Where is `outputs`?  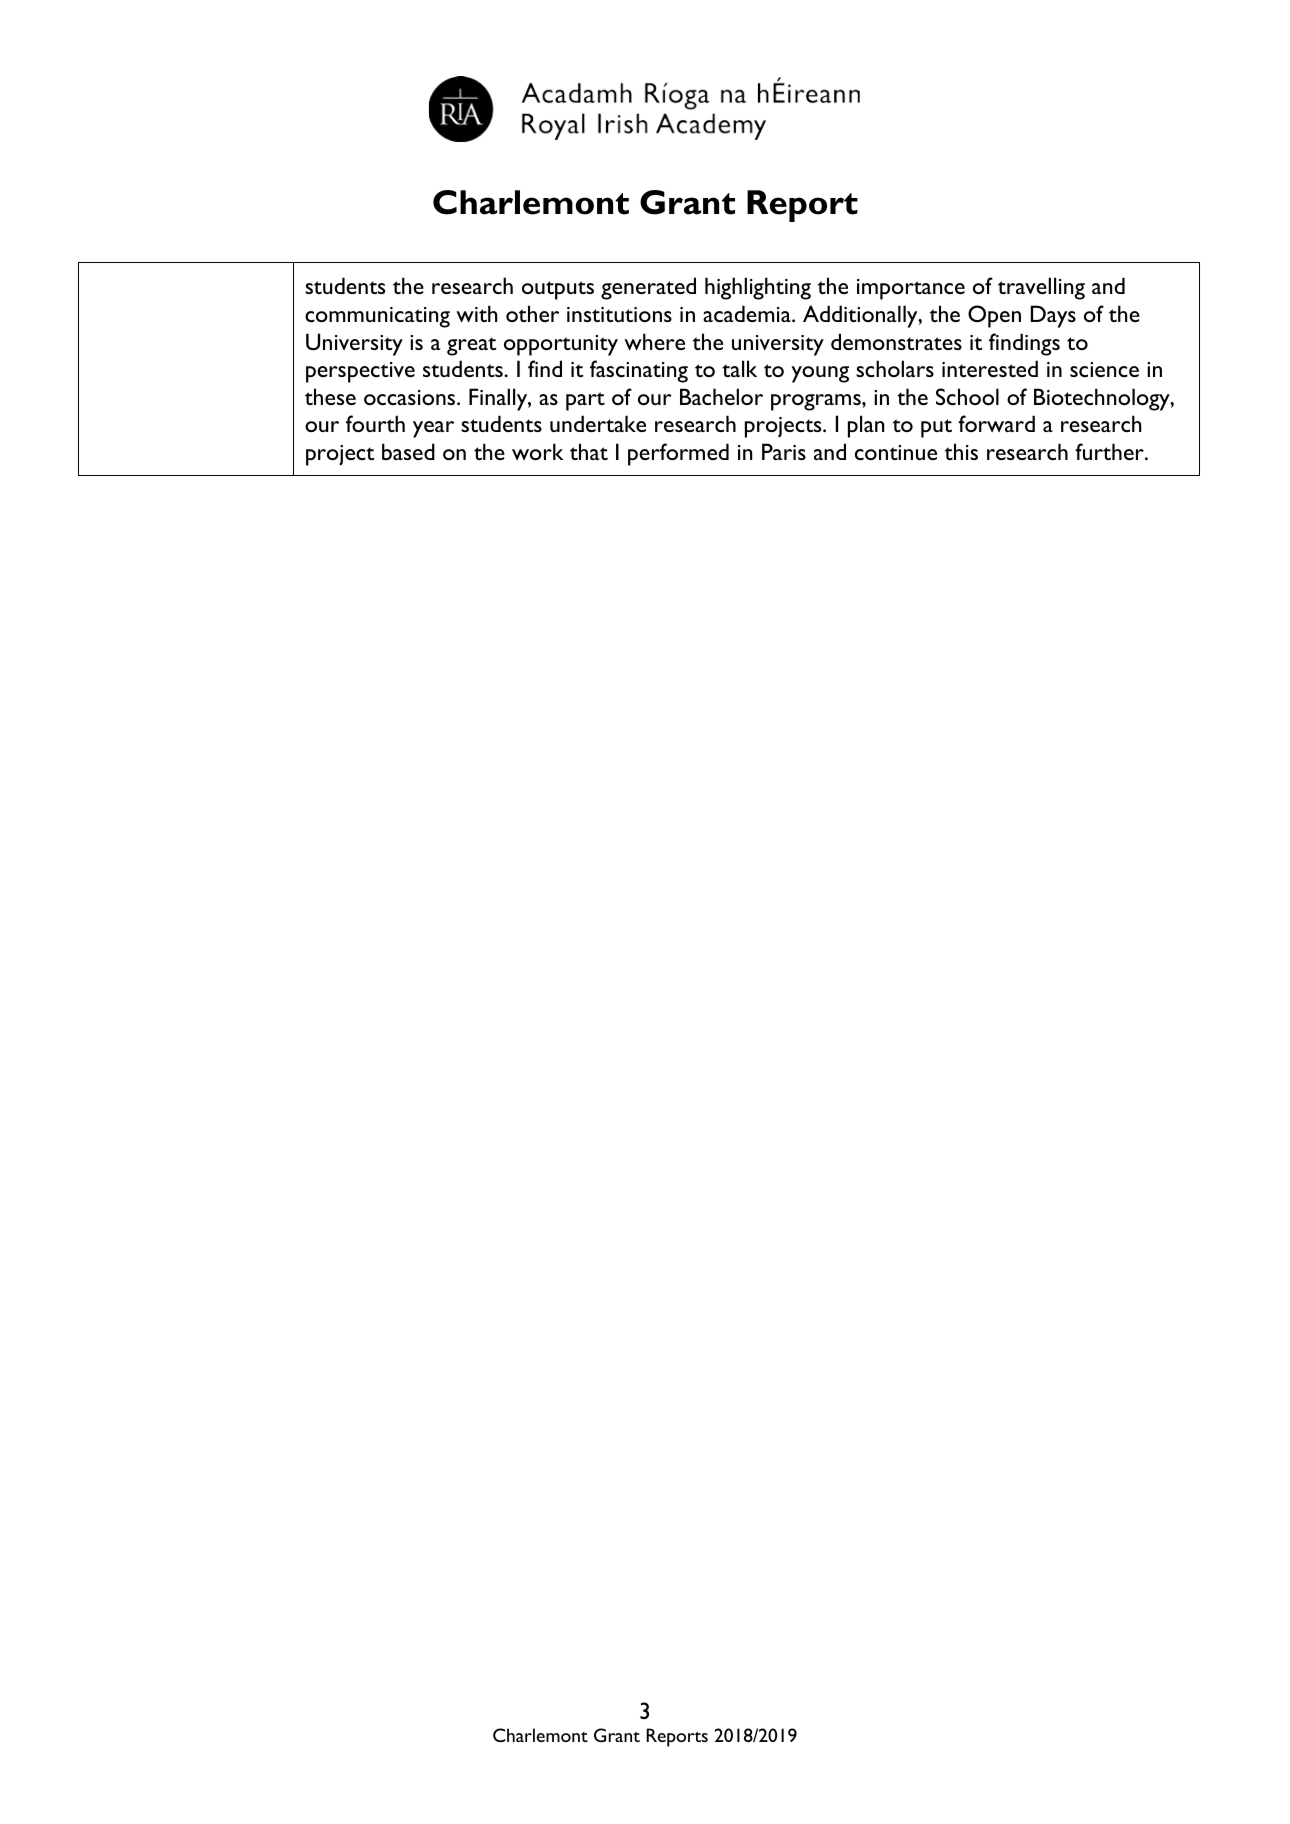
outputs is located at coordinates (558, 290).
